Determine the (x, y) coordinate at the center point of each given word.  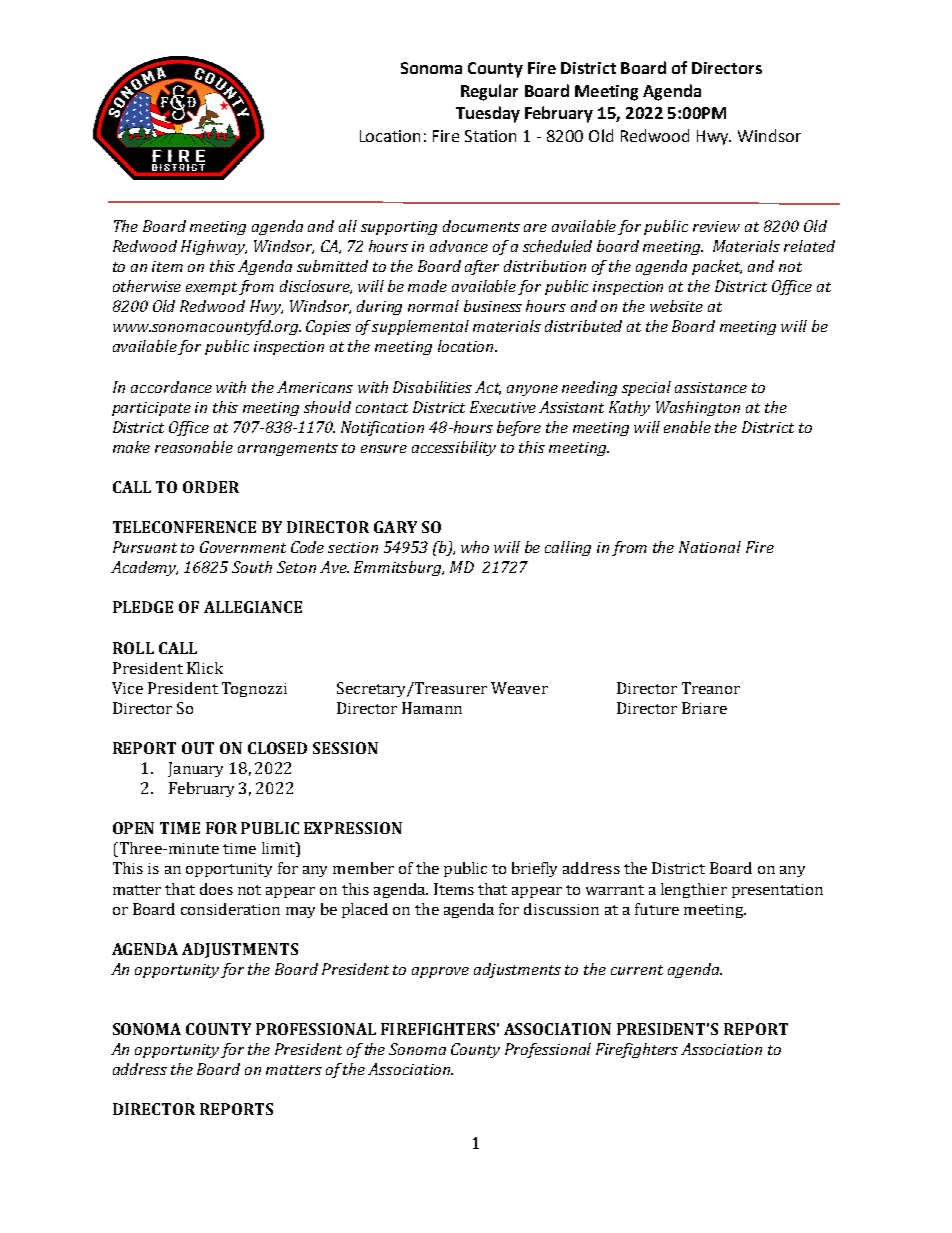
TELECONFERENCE (184, 527)
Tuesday (488, 114)
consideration (230, 909)
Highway (214, 247)
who (475, 547)
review (716, 226)
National (710, 547)
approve (440, 972)
